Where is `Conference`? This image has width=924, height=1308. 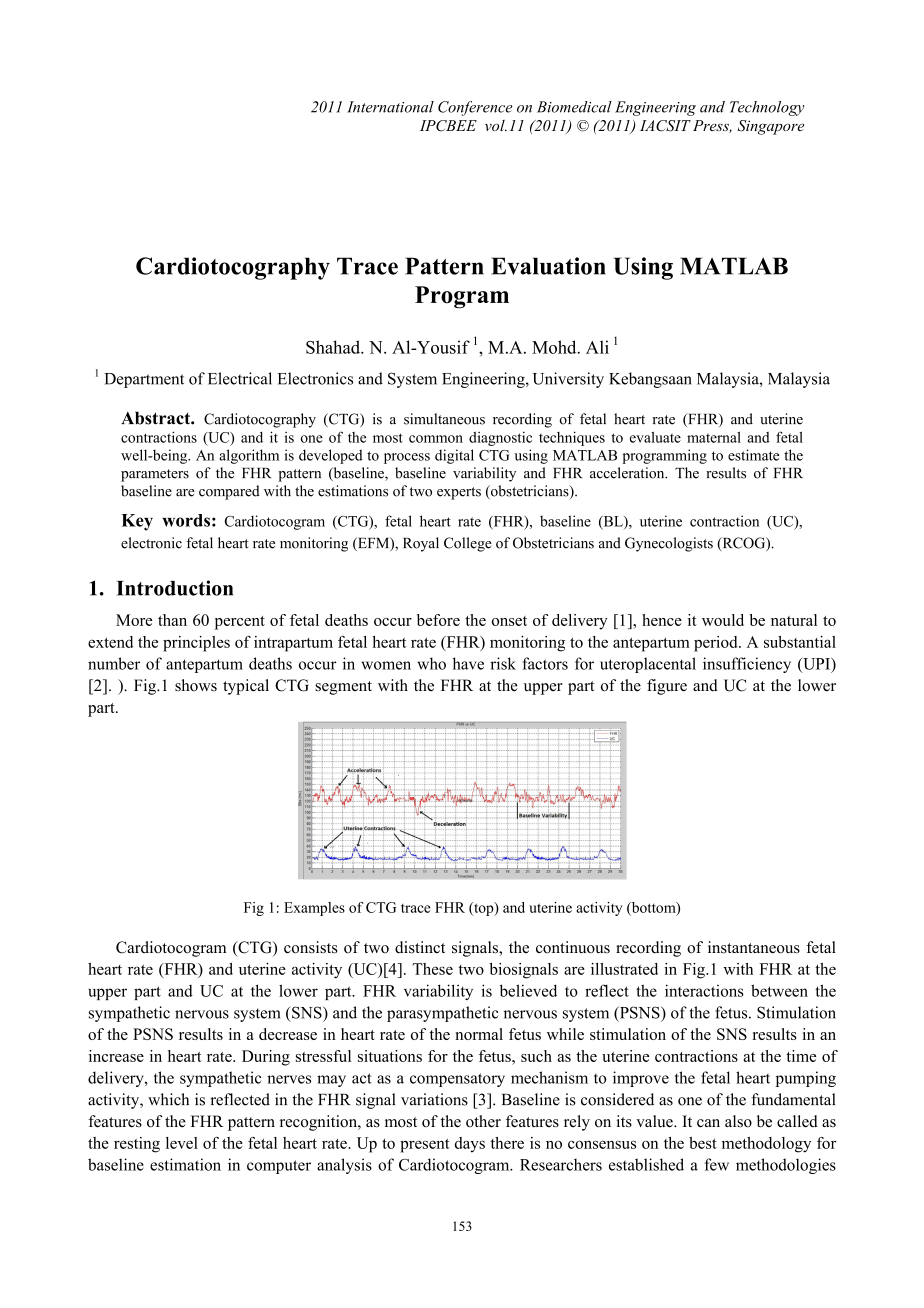 Conference is located at coordinates (475, 108).
